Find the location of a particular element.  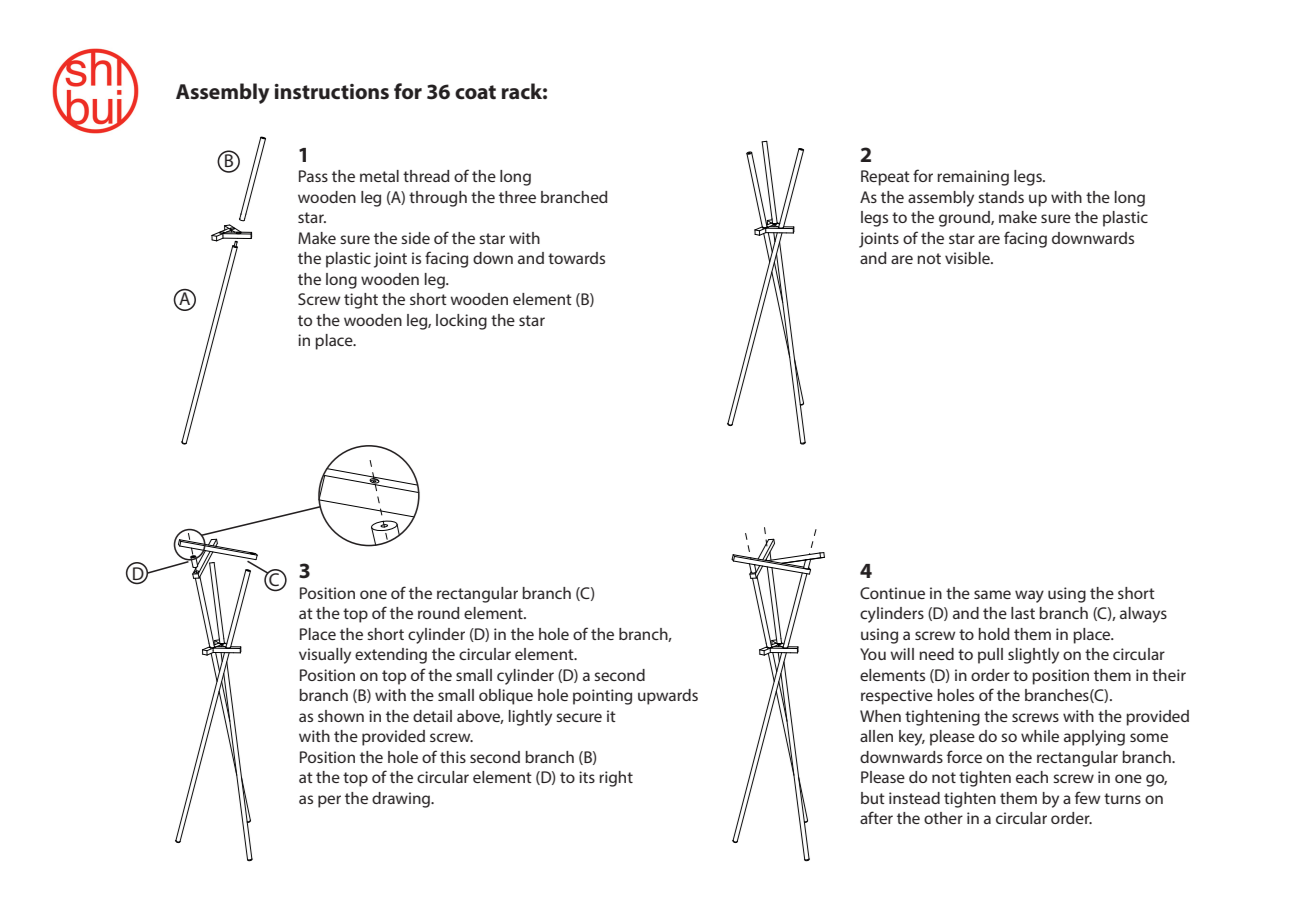

Repeat is located at coordinates (885, 178).
